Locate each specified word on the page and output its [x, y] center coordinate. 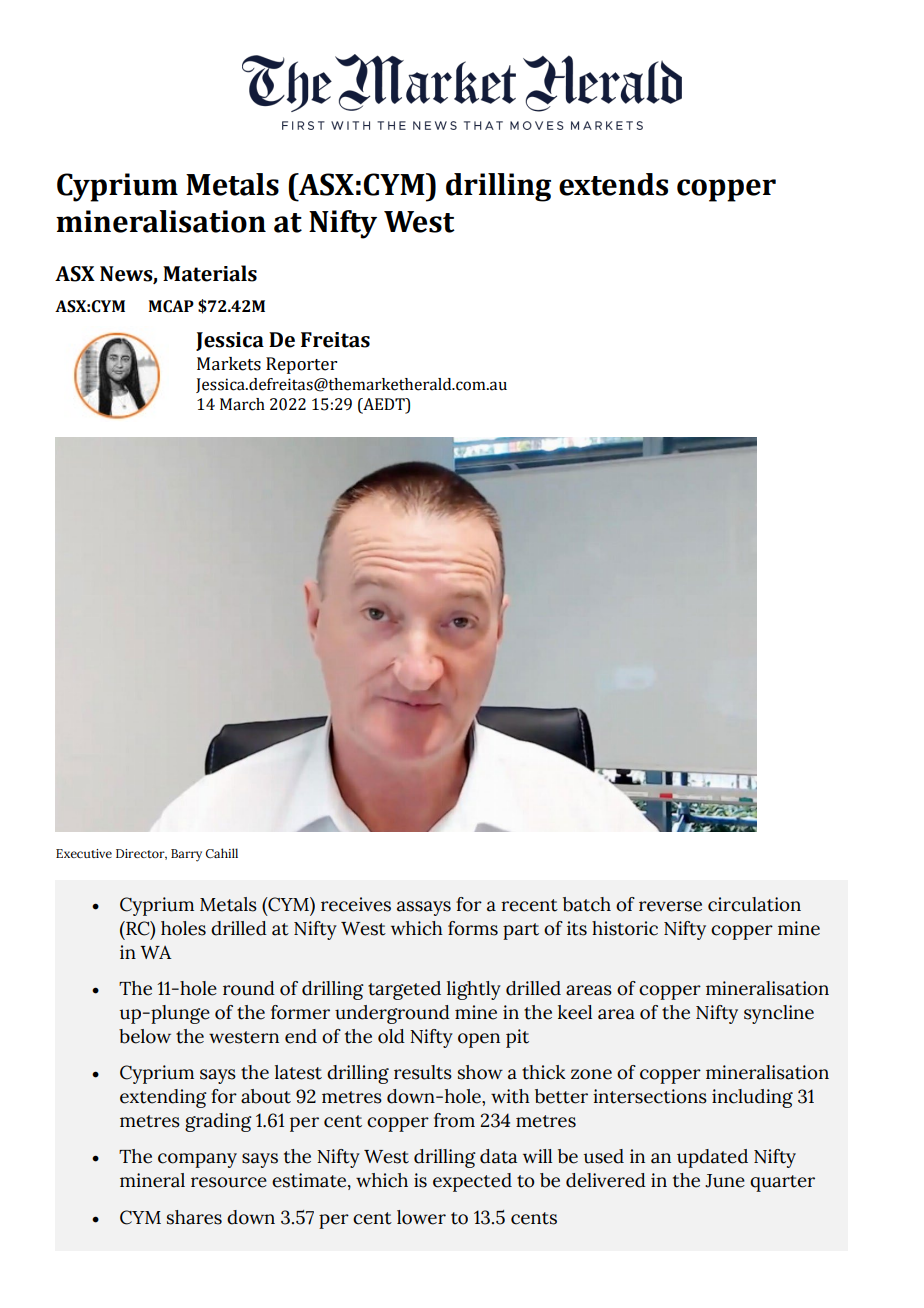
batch [587, 904]
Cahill [222, 853]
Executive [84, 853]
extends [613, 184]
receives [356, 904]
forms [473, 928]
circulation [754, 904]
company [197, 1160]
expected [472, 1182]
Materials [210, 273]
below [145, 1036]
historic [625, 928]
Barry [186, 855]
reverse [670, 906]
